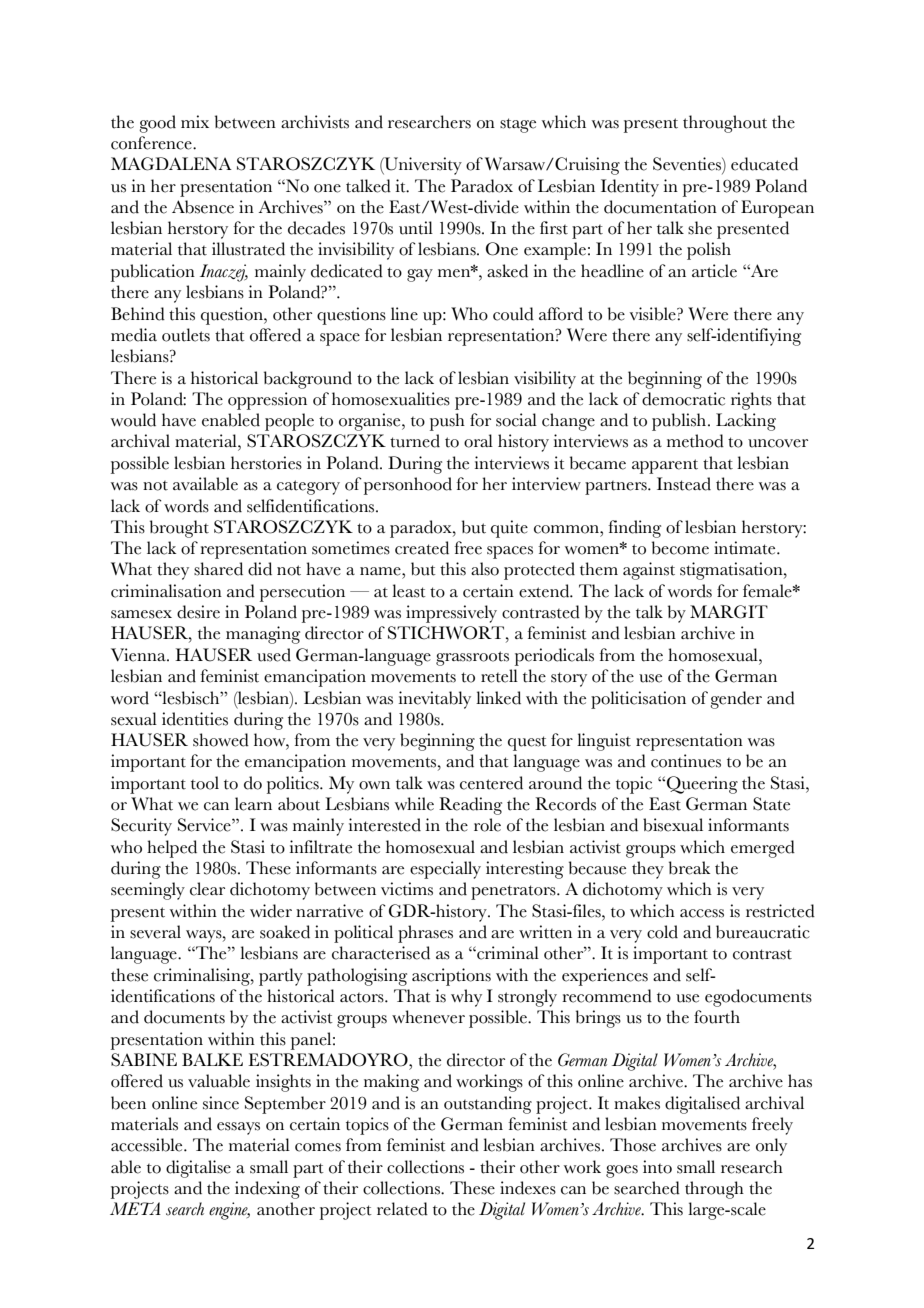 The width and height of the document is (924, 1308). Describe the element at coordinates (528, 1188) in the document. I see `indexes` at that location.
